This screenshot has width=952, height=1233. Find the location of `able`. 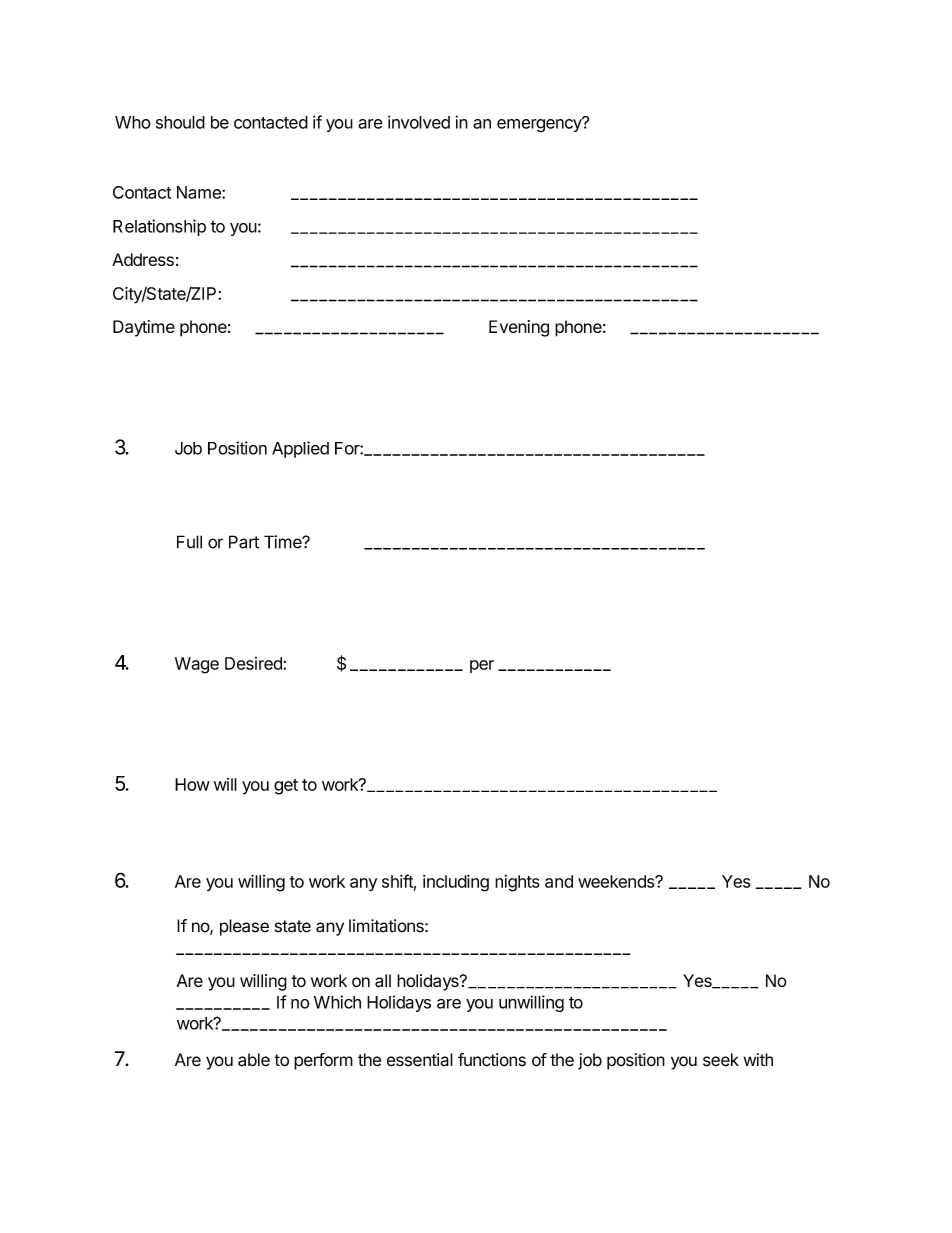

able is located at coordinates (254, 1060).
